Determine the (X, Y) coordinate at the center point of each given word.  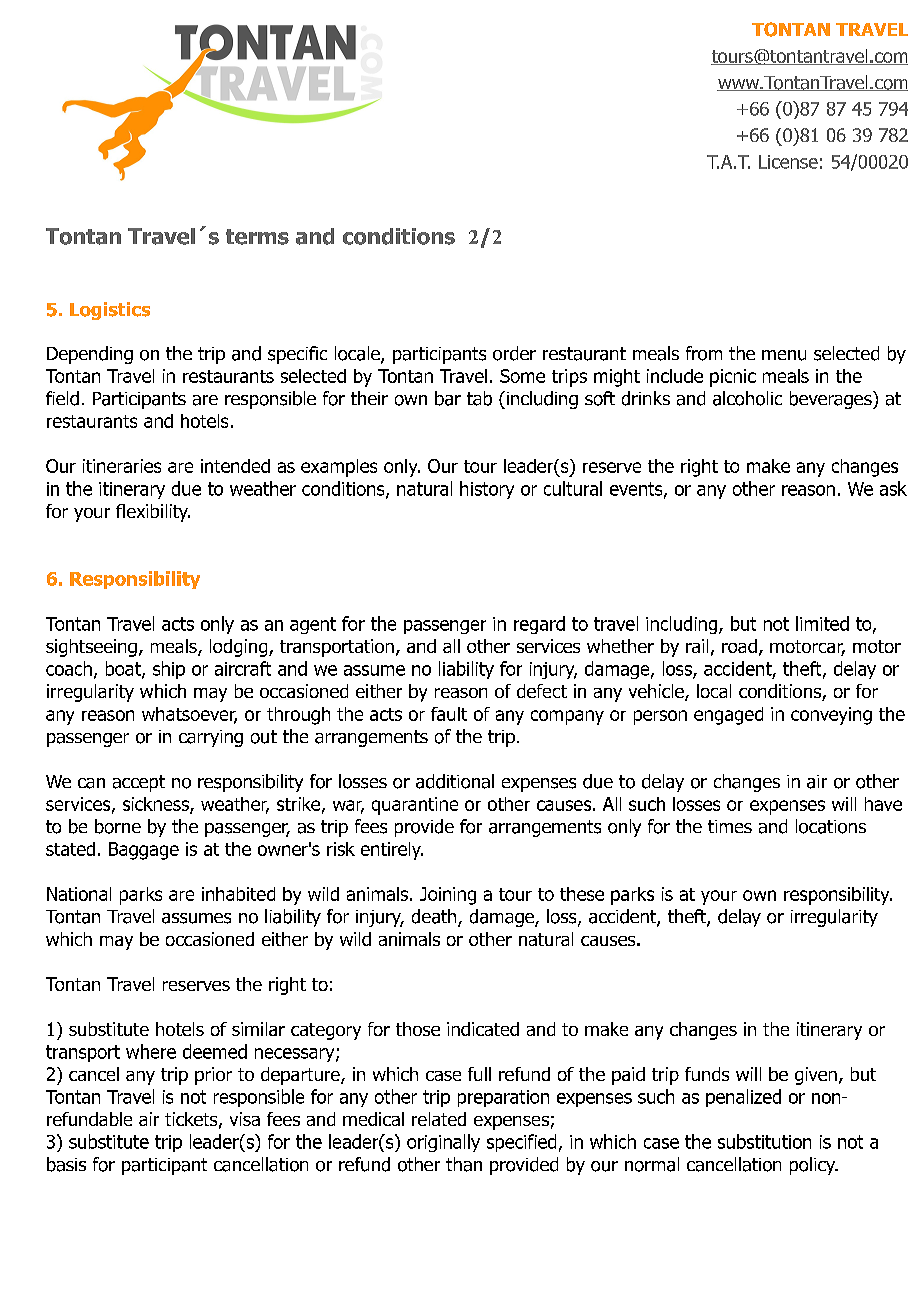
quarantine (415, 806)
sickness (157, 805)
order (514, 353)
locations (831, 826)
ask (893, 488)
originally (443, 1143)
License (788, 162)
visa (245, 1119)
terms (257, 237)
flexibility (153, 513)
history (487, 490)
